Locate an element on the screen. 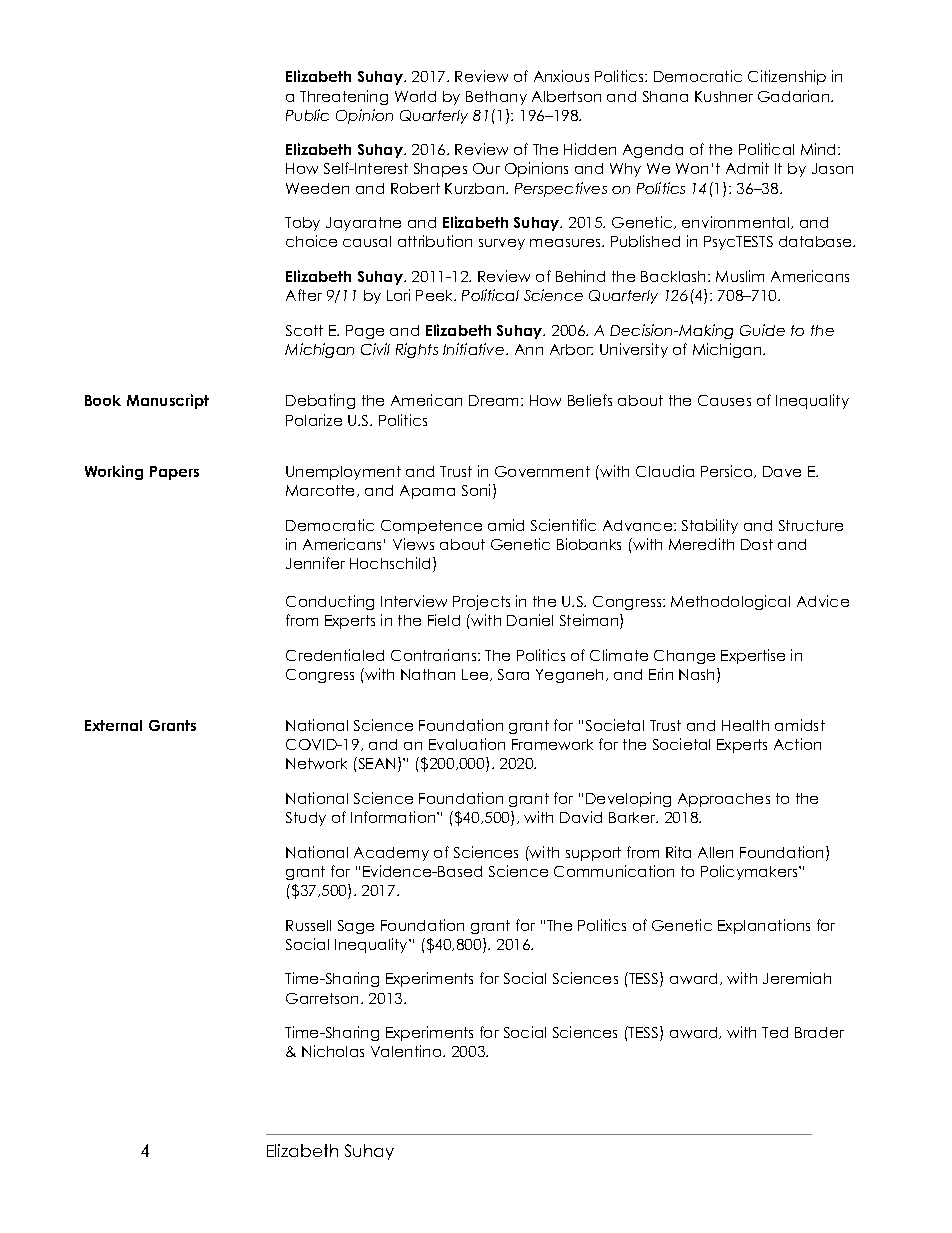 This screenshot has height=1233, width=952. External is located at coordinates (113, 725).
